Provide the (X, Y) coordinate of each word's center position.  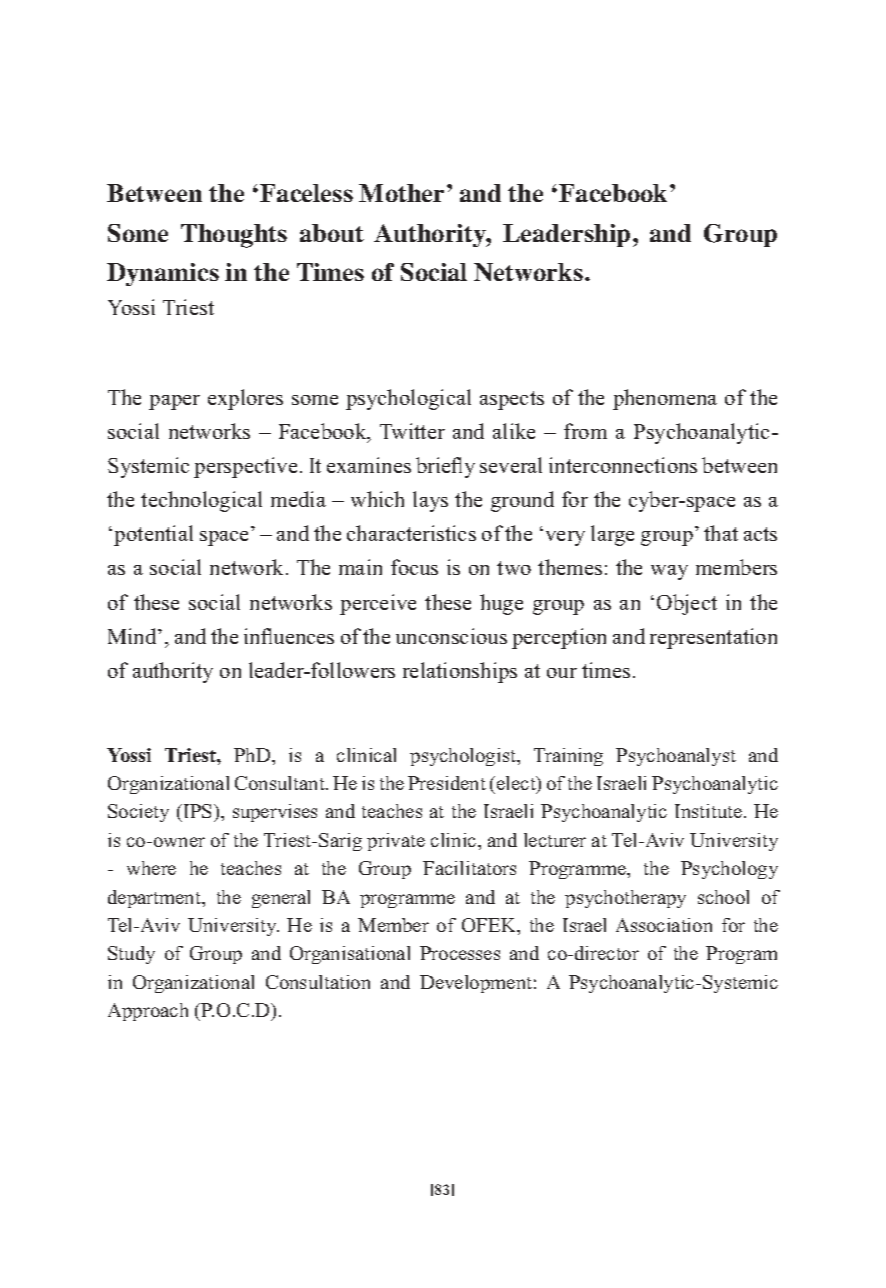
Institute (710, 811)
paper (174, 402)
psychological (408, 399)
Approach (148, 1012)
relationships (460, 672)
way (669, 572)
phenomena (665, 399)
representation (713, 638)
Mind (133, 636)
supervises (275, 813)
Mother (401, 193)
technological (201, 501)
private (396, 842)
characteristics (411, 533)
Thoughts (234, 236)
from (585, 431)
